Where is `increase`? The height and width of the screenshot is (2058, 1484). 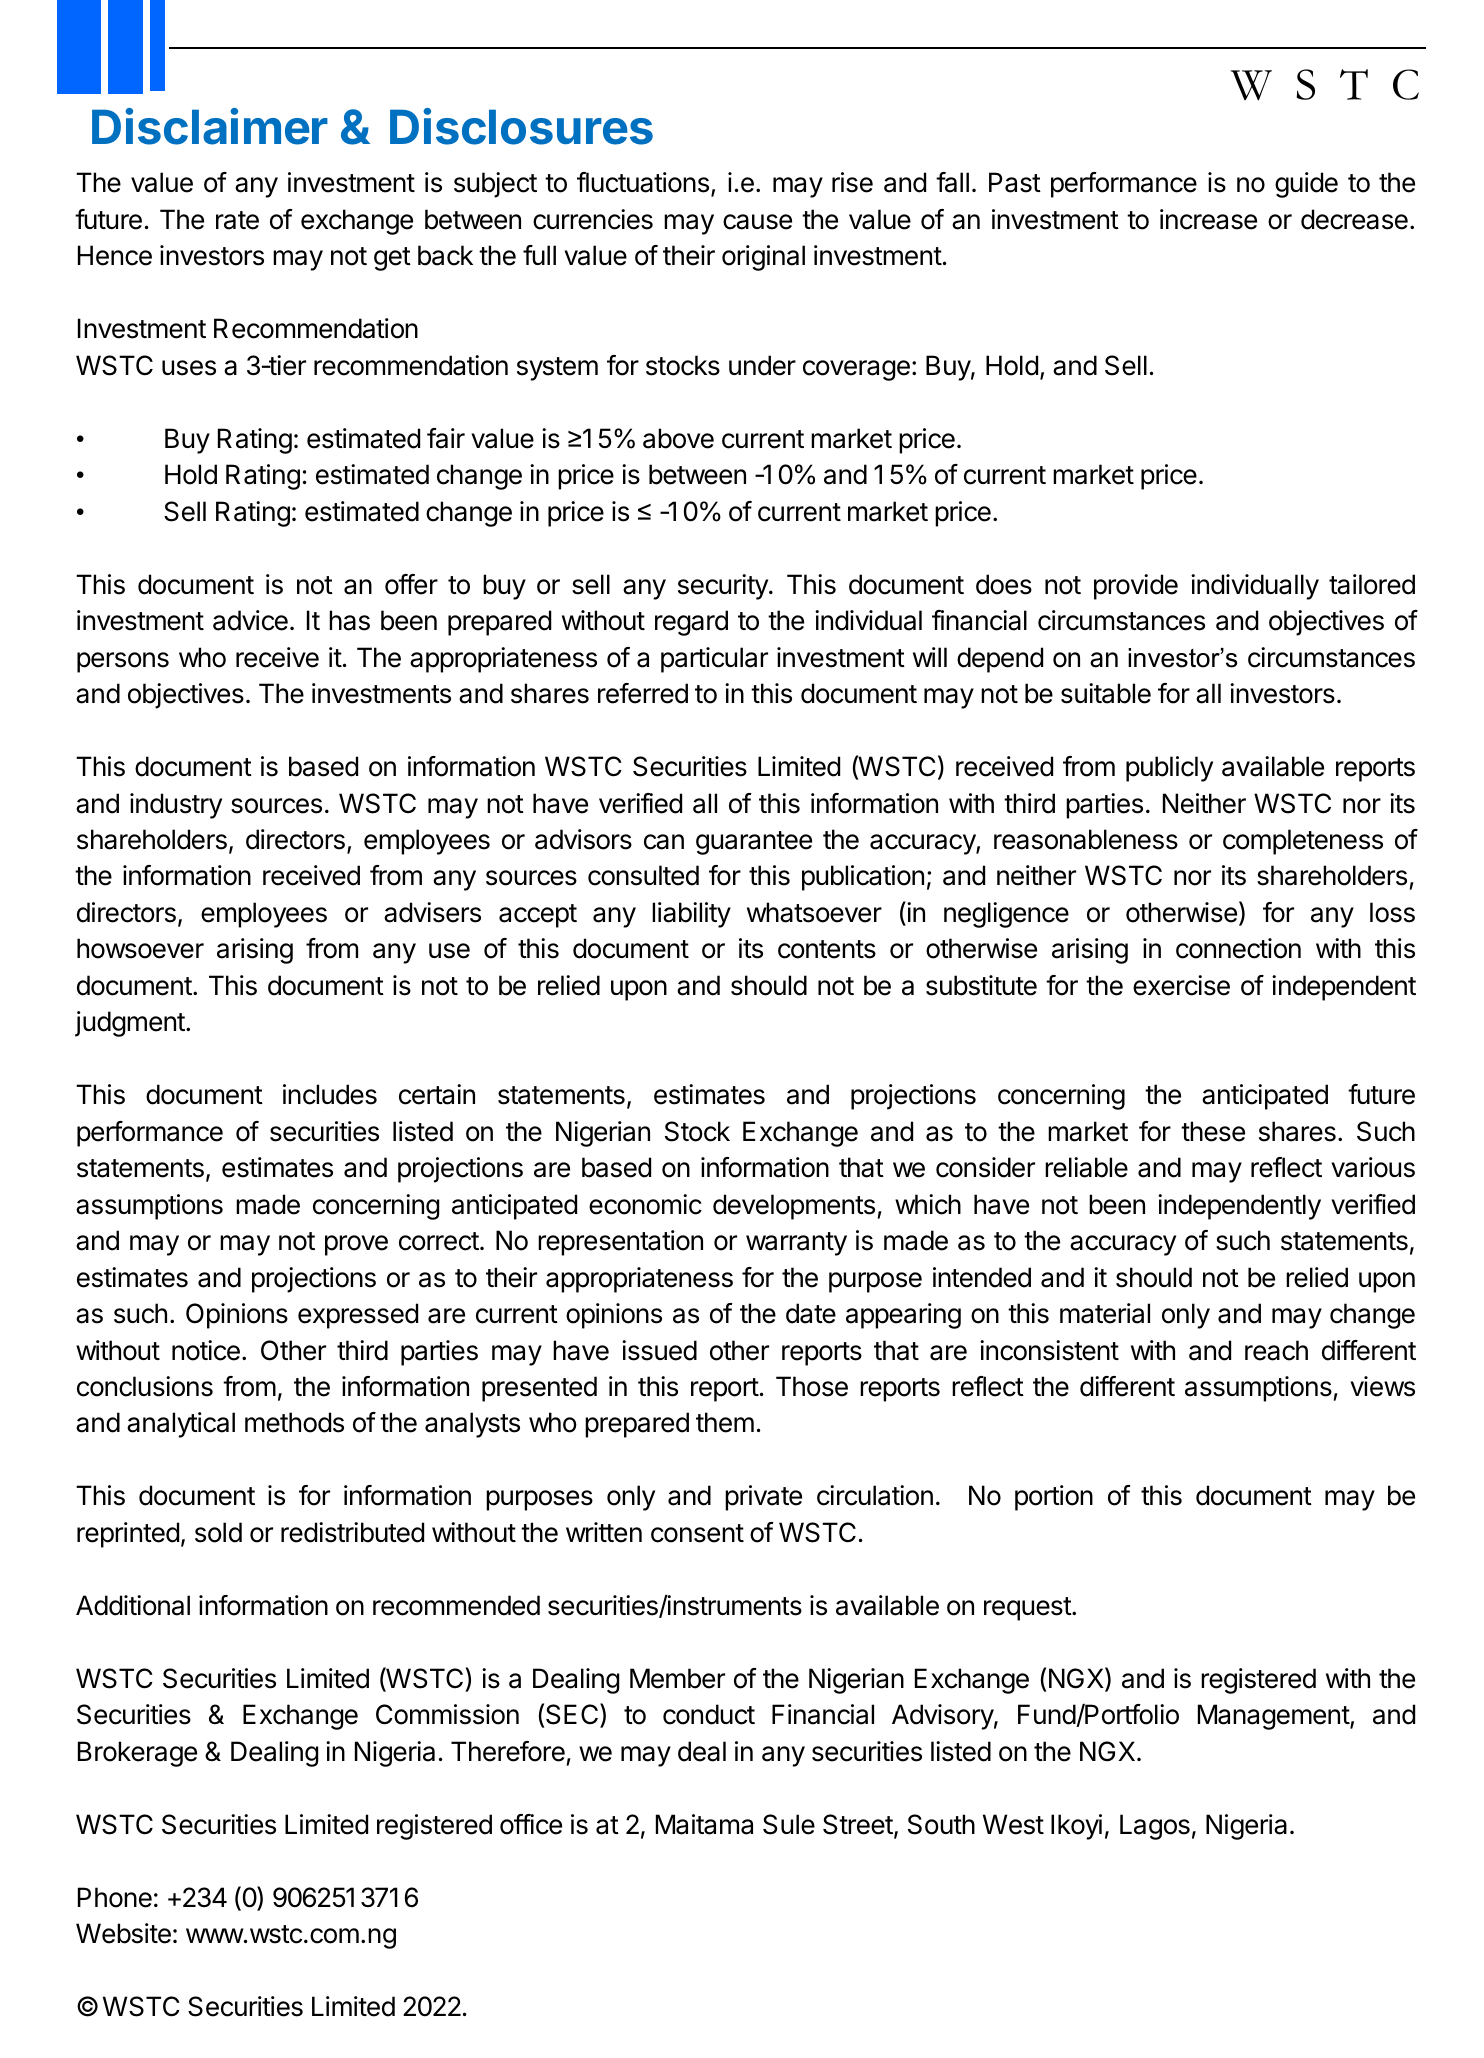 increase is located at coordinates (1208, 219).
